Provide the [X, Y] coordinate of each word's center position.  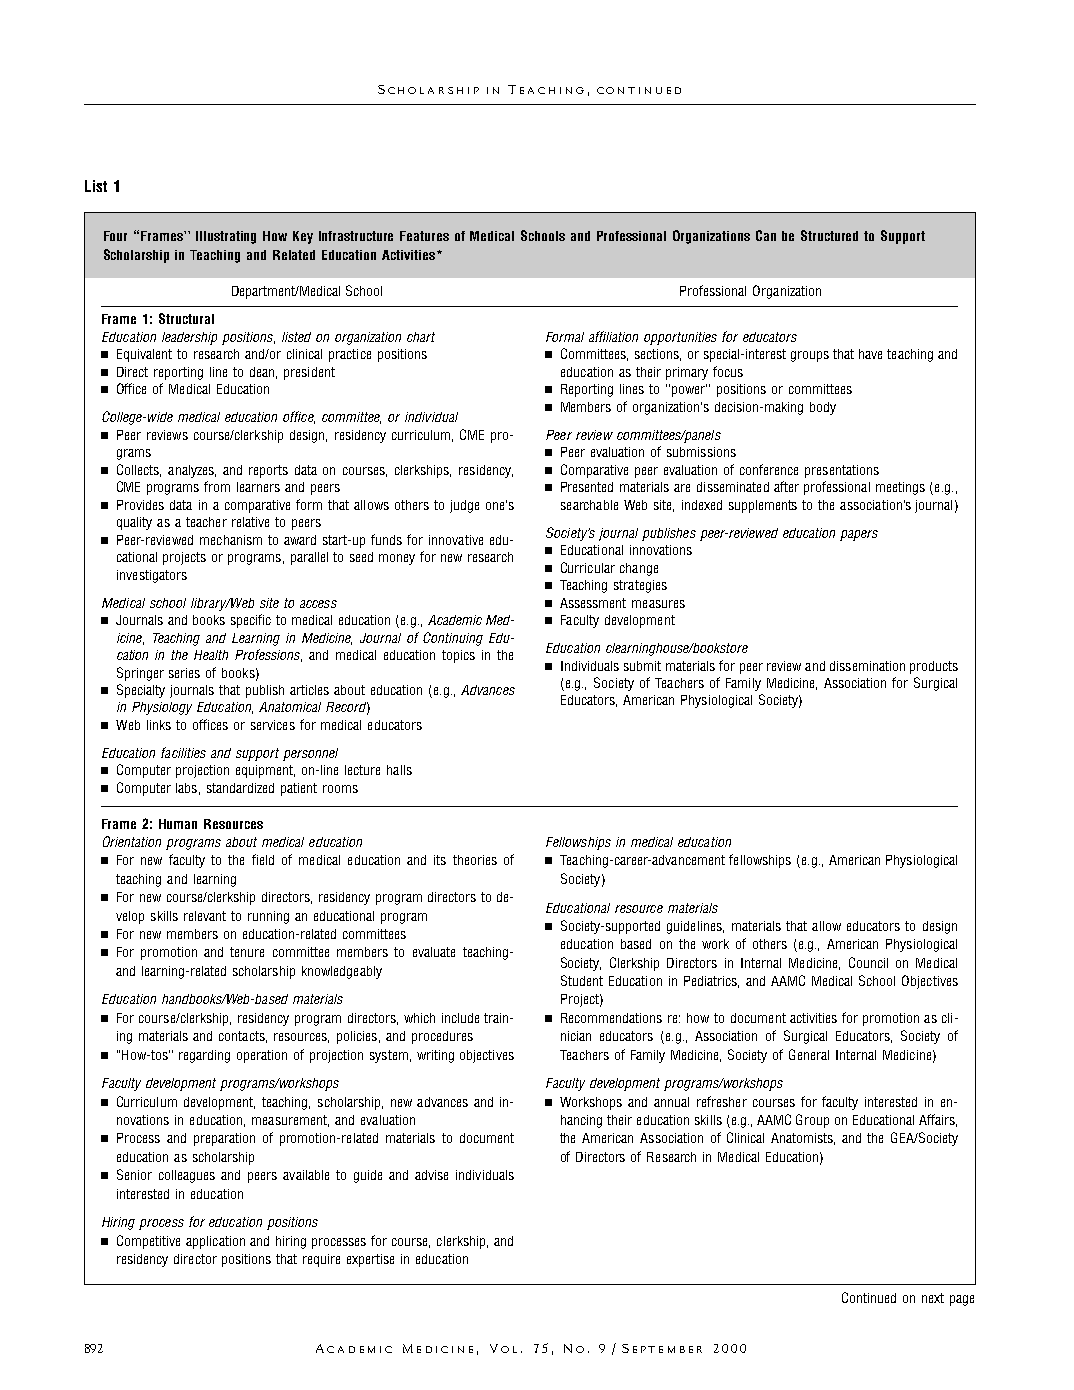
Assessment [593, 603]
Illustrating [226, 237]
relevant [205, 916]
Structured [829, 235]
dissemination [867, 666]
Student [582, 980]
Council [868, 962]
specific [251, 621]
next [933, 1298]
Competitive [148, 1242]
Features [424, 236]
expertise [370, 1260]
